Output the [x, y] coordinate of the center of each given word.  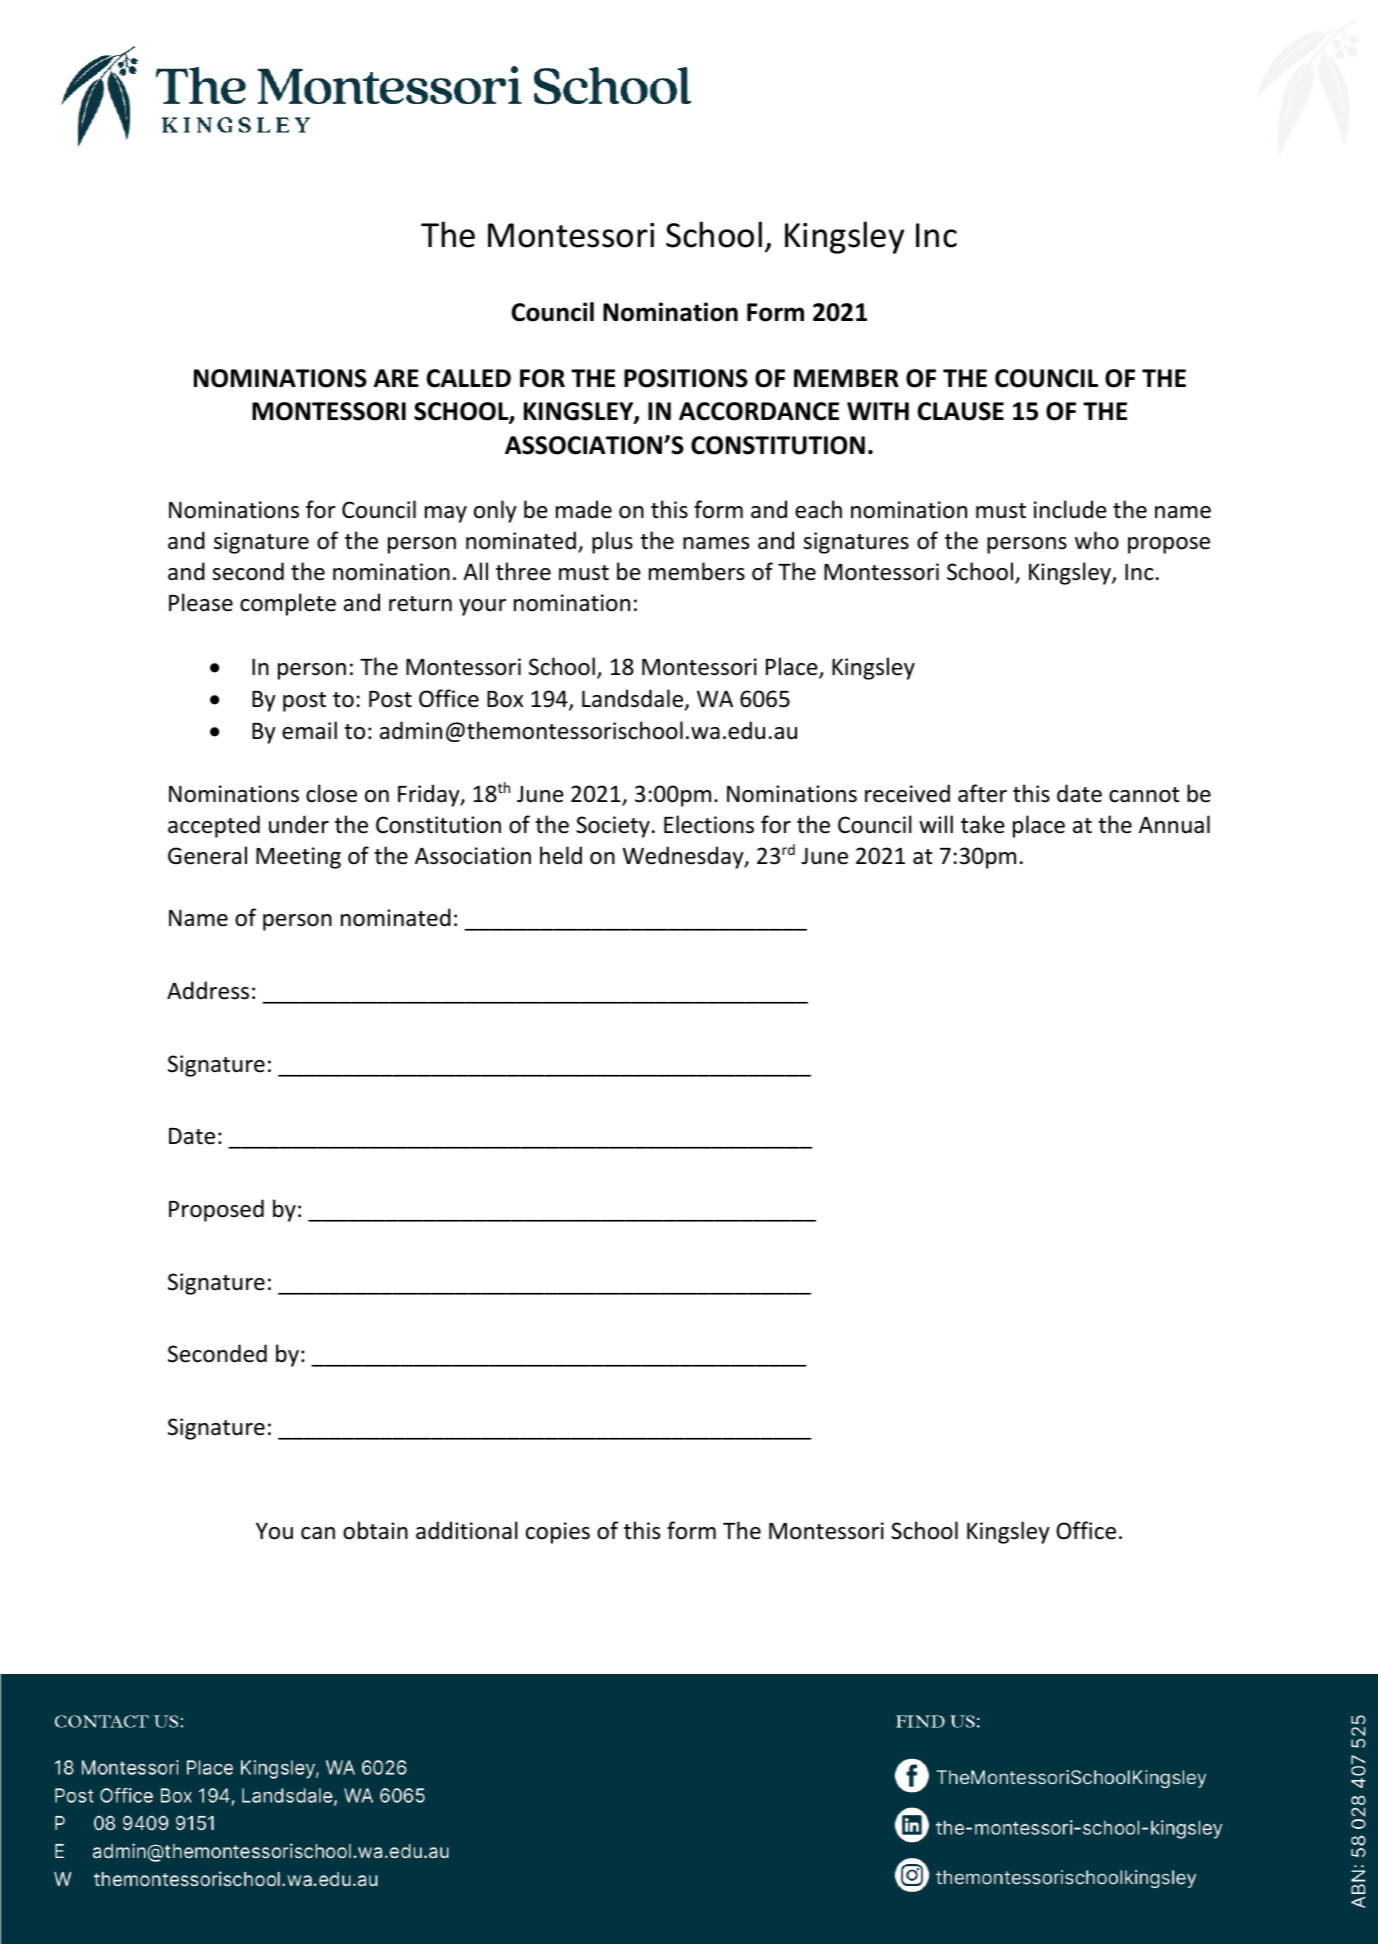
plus [612, 542]
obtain [375, 1530]
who [1097, 540]
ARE [396, 378]
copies [558, 1533]
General [207, 855]
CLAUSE [961, 411]
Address [208, 990]
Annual [1174, 824]
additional [467, 1530]
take [983, 824]
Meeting [298, 858]
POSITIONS [686, 378]
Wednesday [684, 857]
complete [288, 604]
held [561, 855]
